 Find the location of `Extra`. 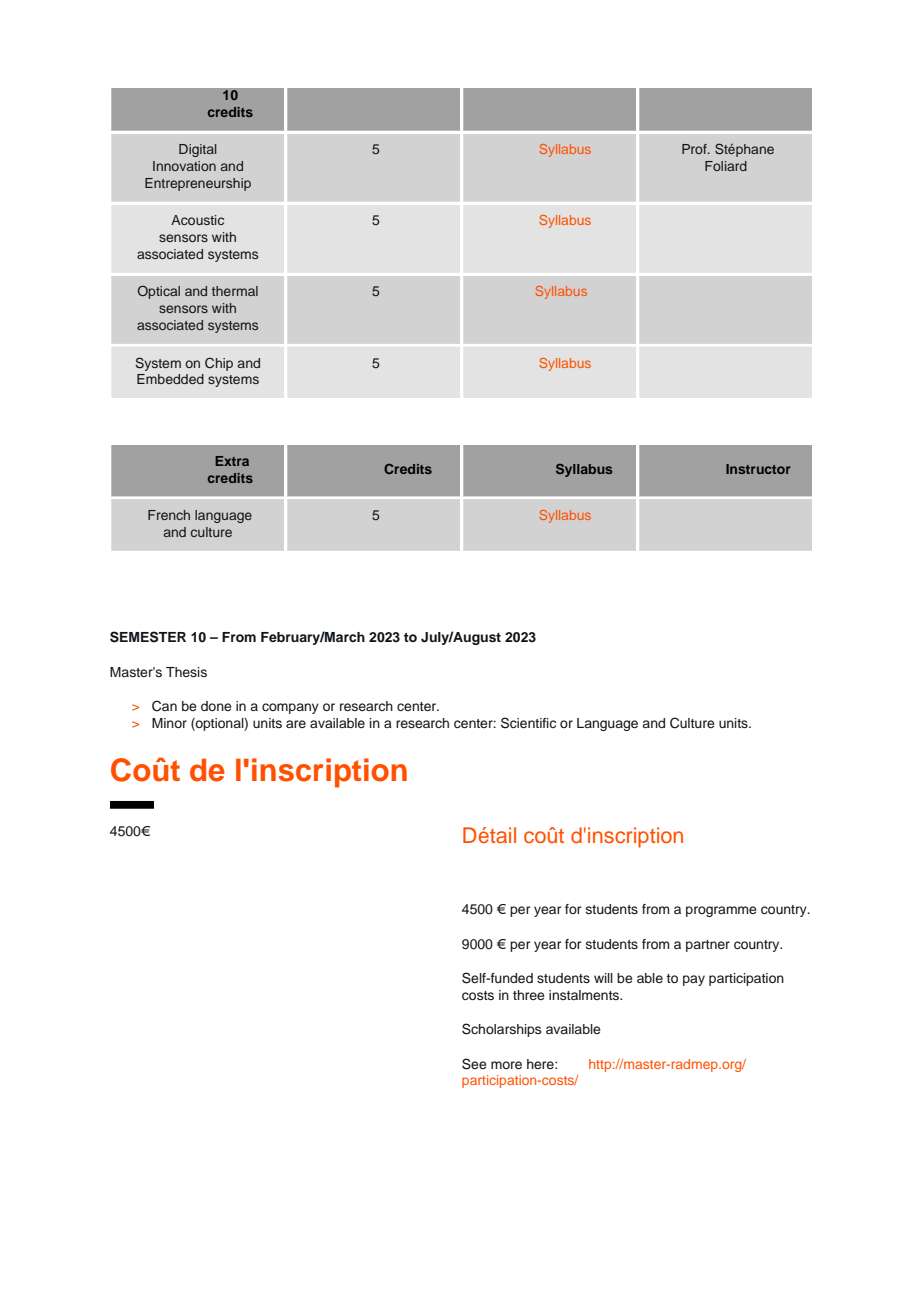

Extra is located at coordinates (232, 461).
